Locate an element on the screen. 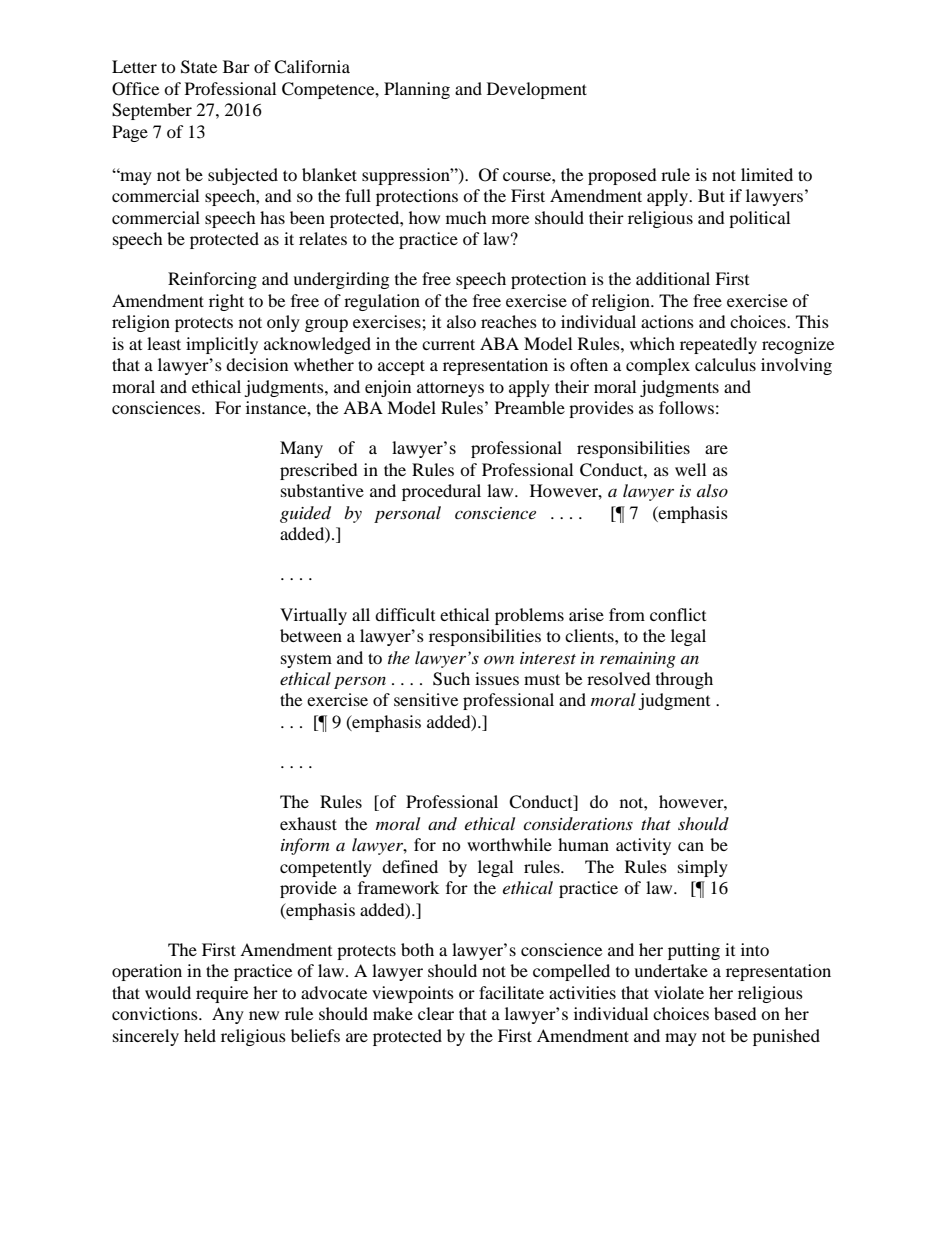  can is located at coordinates (691, 846).
